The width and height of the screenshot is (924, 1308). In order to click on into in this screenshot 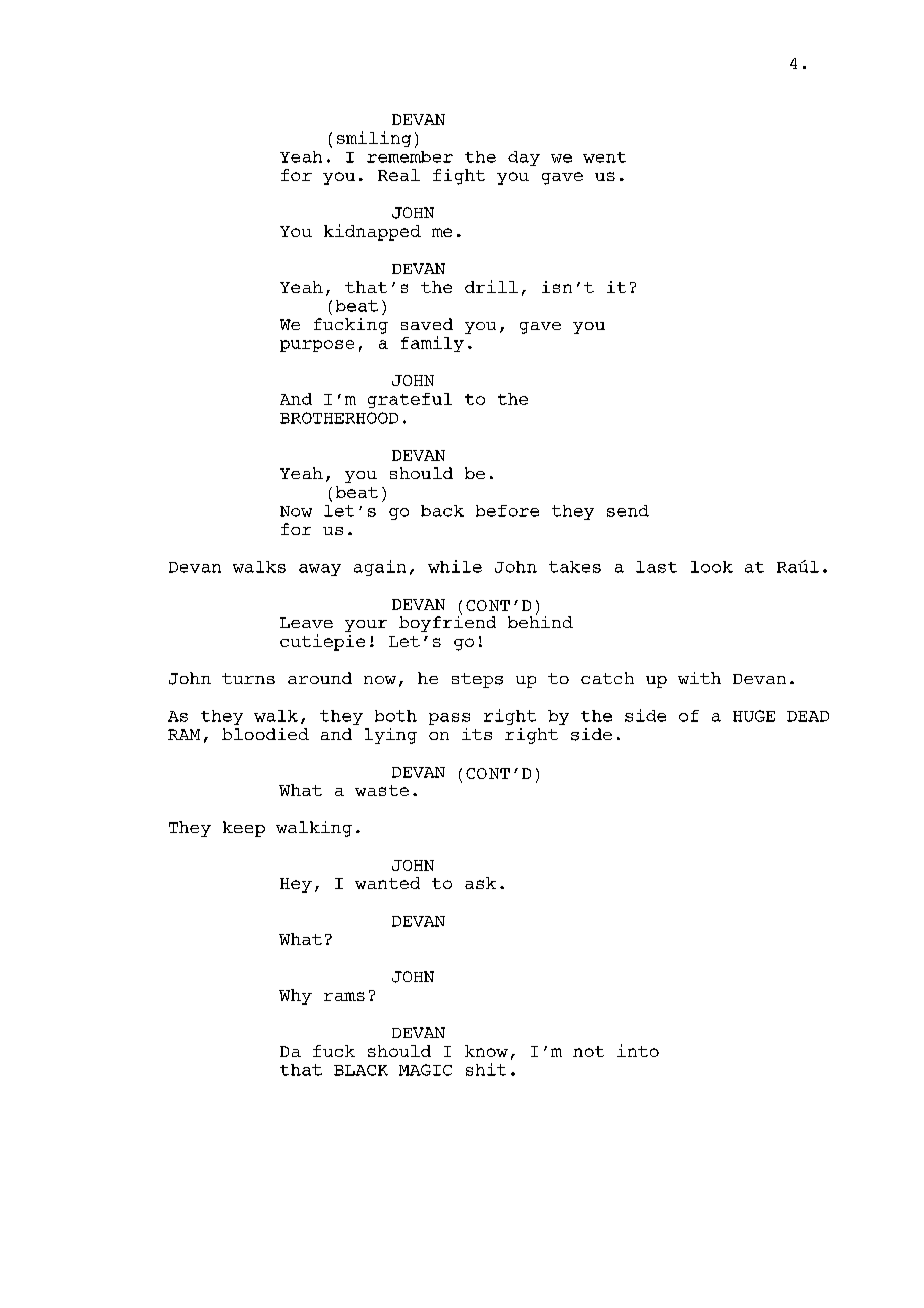, I will do `click(638, 1050)`.
